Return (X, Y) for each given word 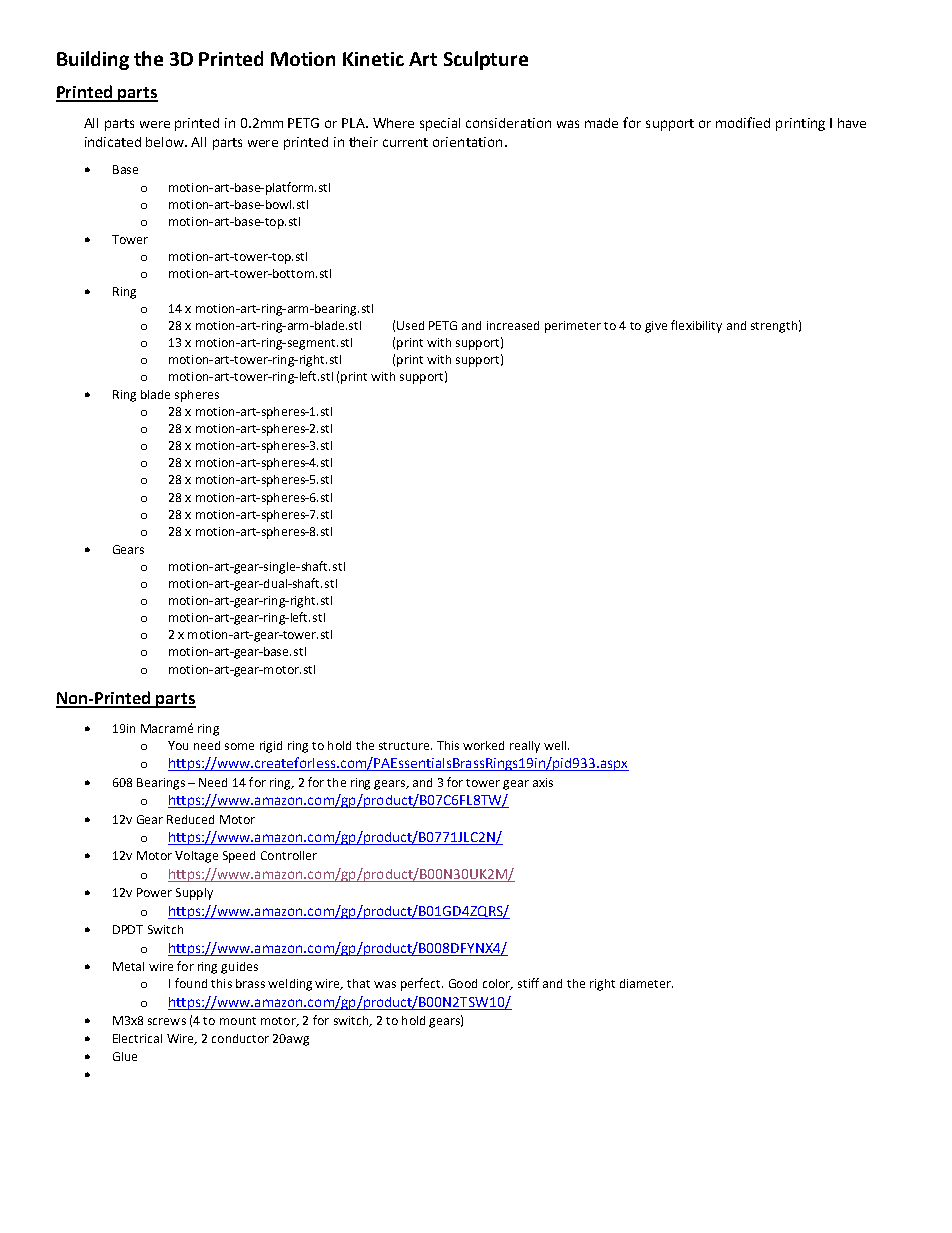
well (555, 745)
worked (483, 745)
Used (410, 325)
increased (513, 325)
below (166, 142)
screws (167, 1021)
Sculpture (486, 60)
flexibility (696, 326)
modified (743, 122)
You (178, 745)
